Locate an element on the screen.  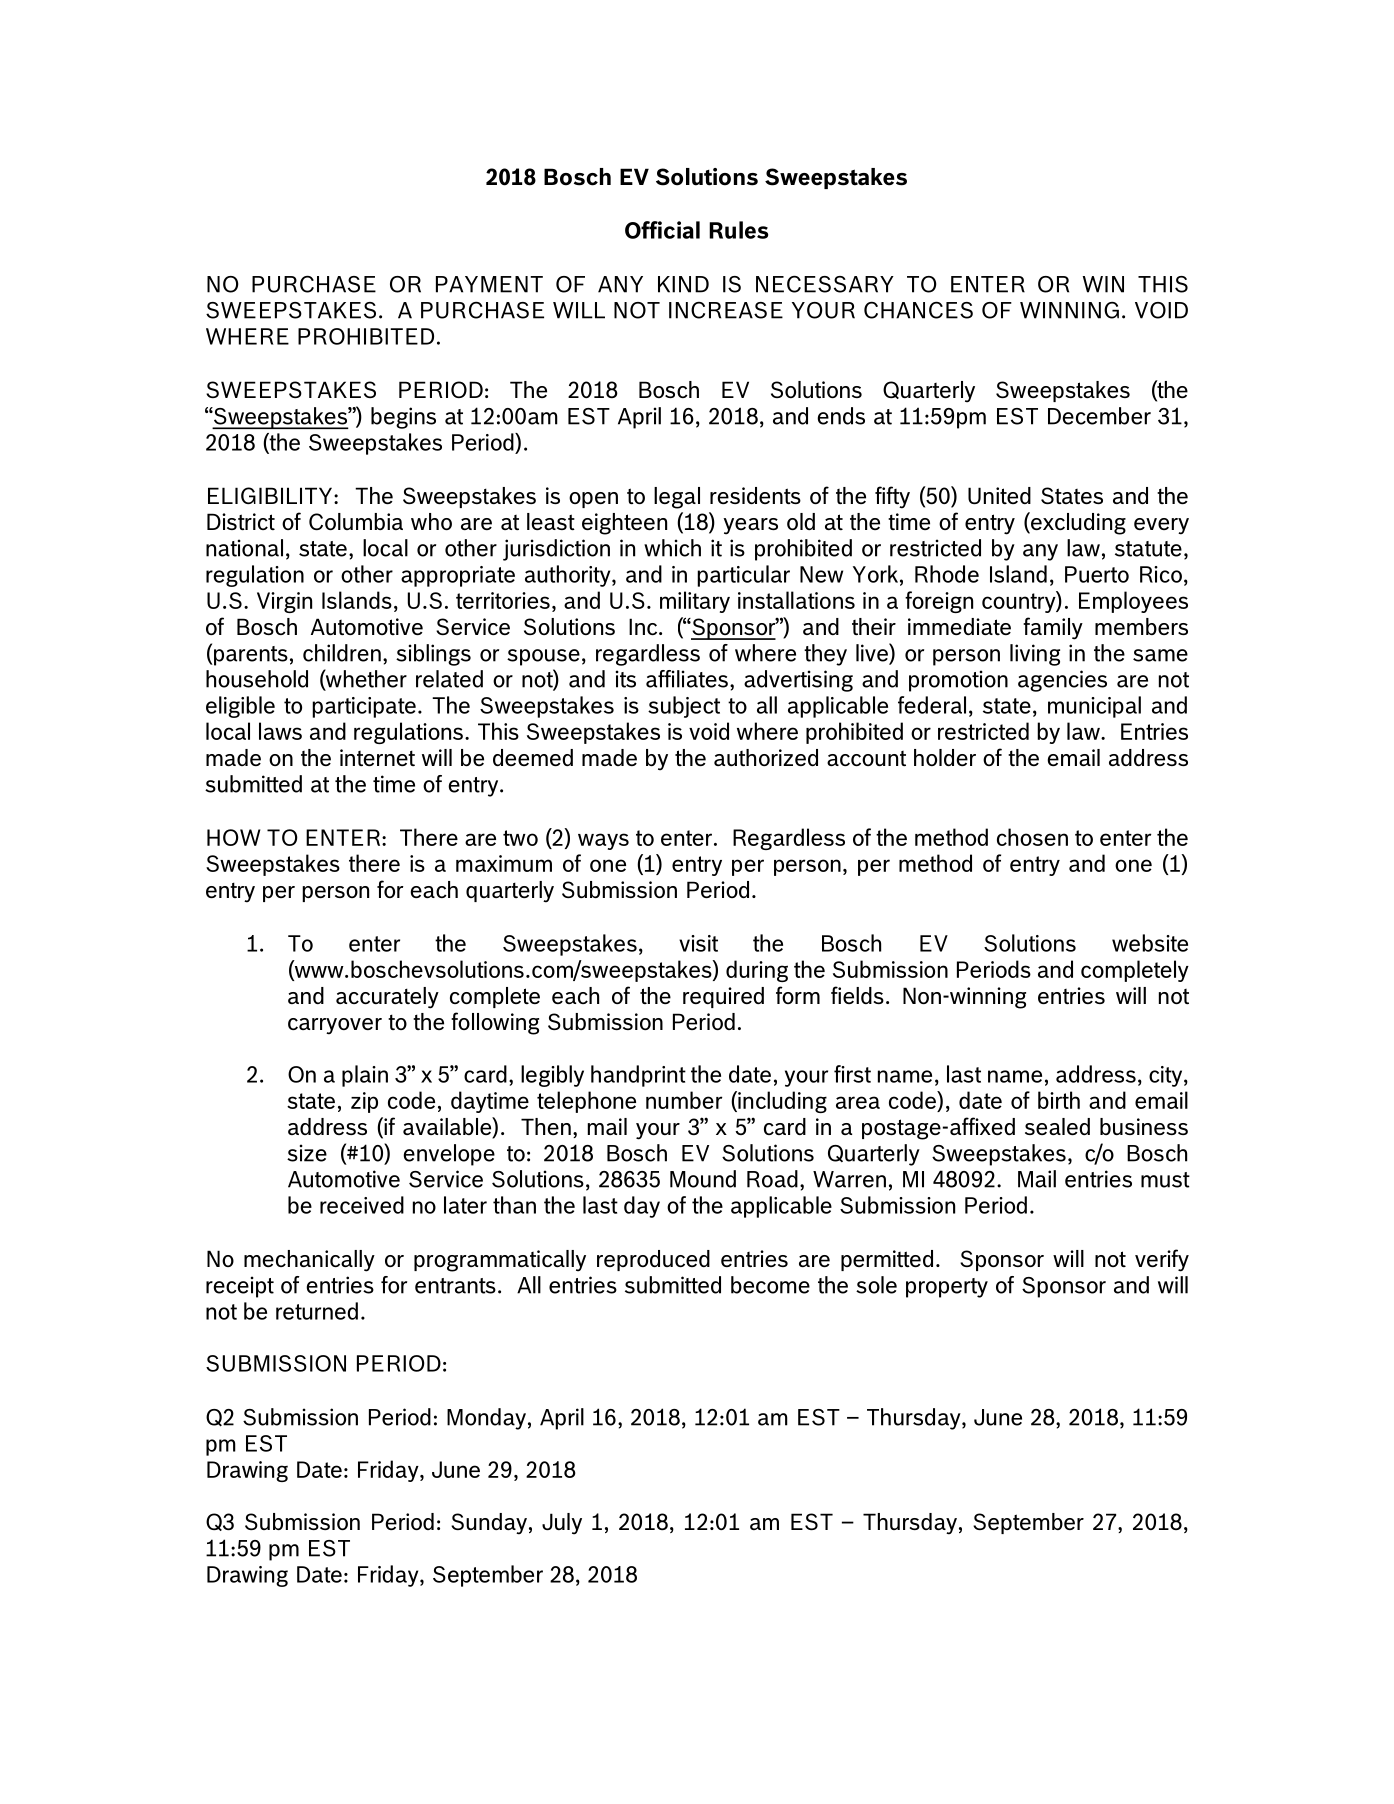
July is located at coordinates (562, 1524).
